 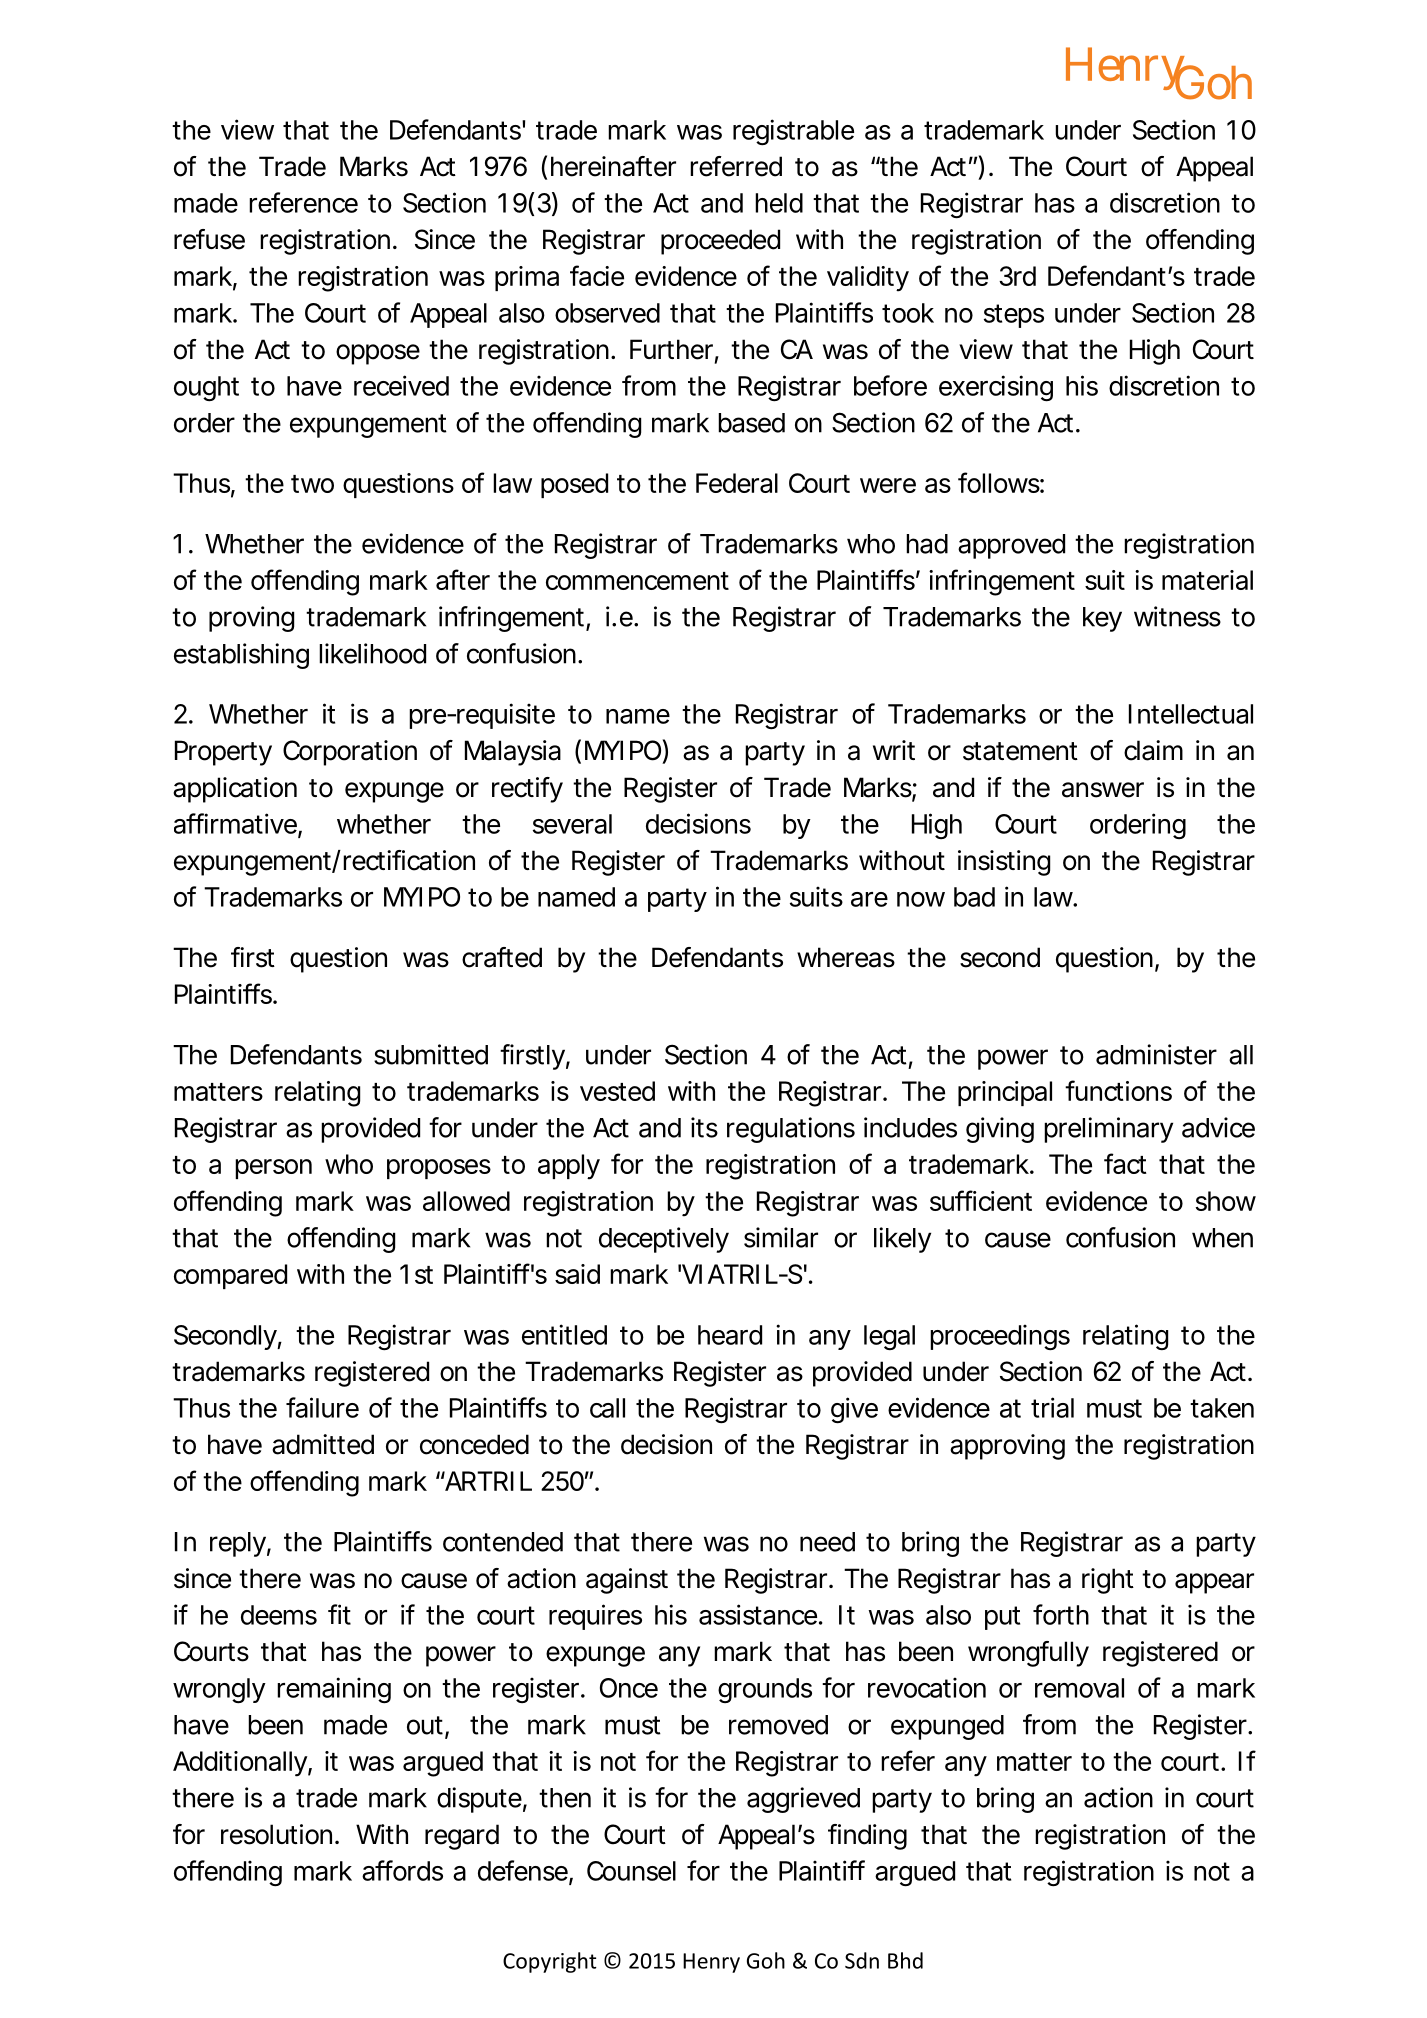 What do you see at coordinates (209, 239) in the page?
I see `refuse` at bounding box center [209, 239].
